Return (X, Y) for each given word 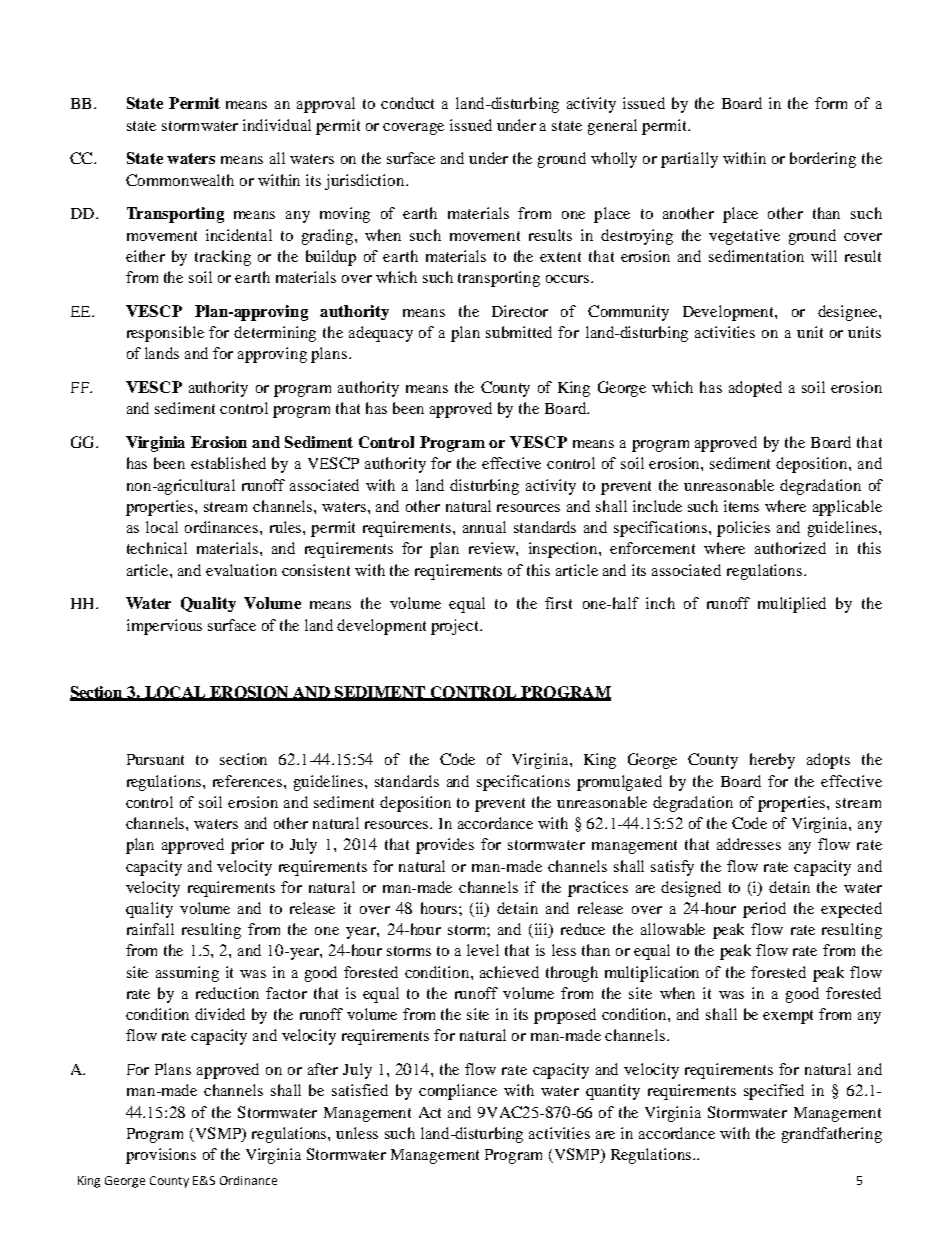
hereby (772, 761)
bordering (823, 160)
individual (277, 125)
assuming (187, 974)
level (483, 950)
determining (275, 334)
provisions (161, 1156)
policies (743, 529)
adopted (755, 389)
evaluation (241, 570)
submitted (519, 332)
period (764, 910)
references (249, 781)
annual (484, 527)
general (612, 127)
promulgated (619, 783)
